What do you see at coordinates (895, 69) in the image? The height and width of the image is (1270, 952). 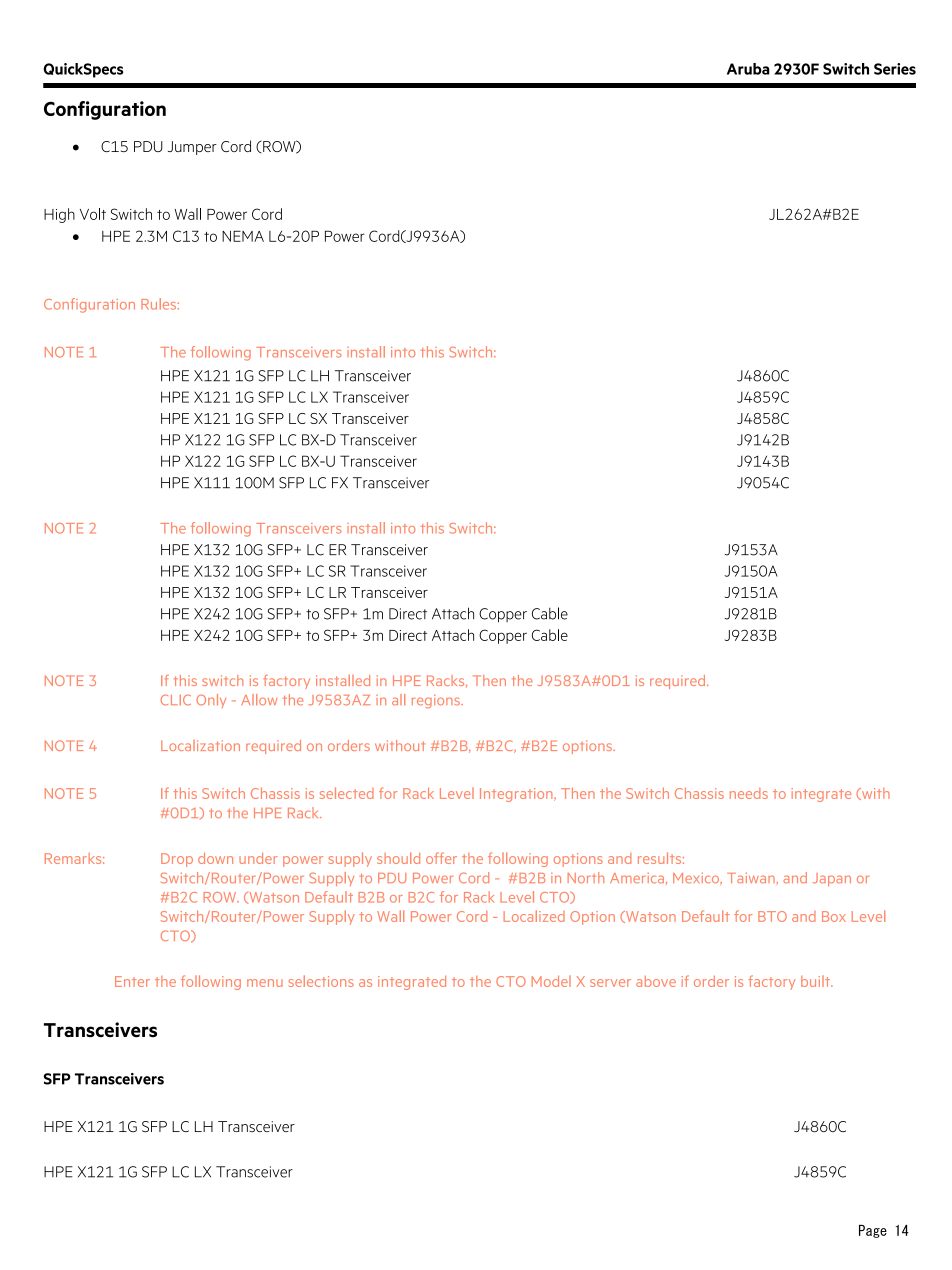 I see `Series` at bounding box center [895, 69].
